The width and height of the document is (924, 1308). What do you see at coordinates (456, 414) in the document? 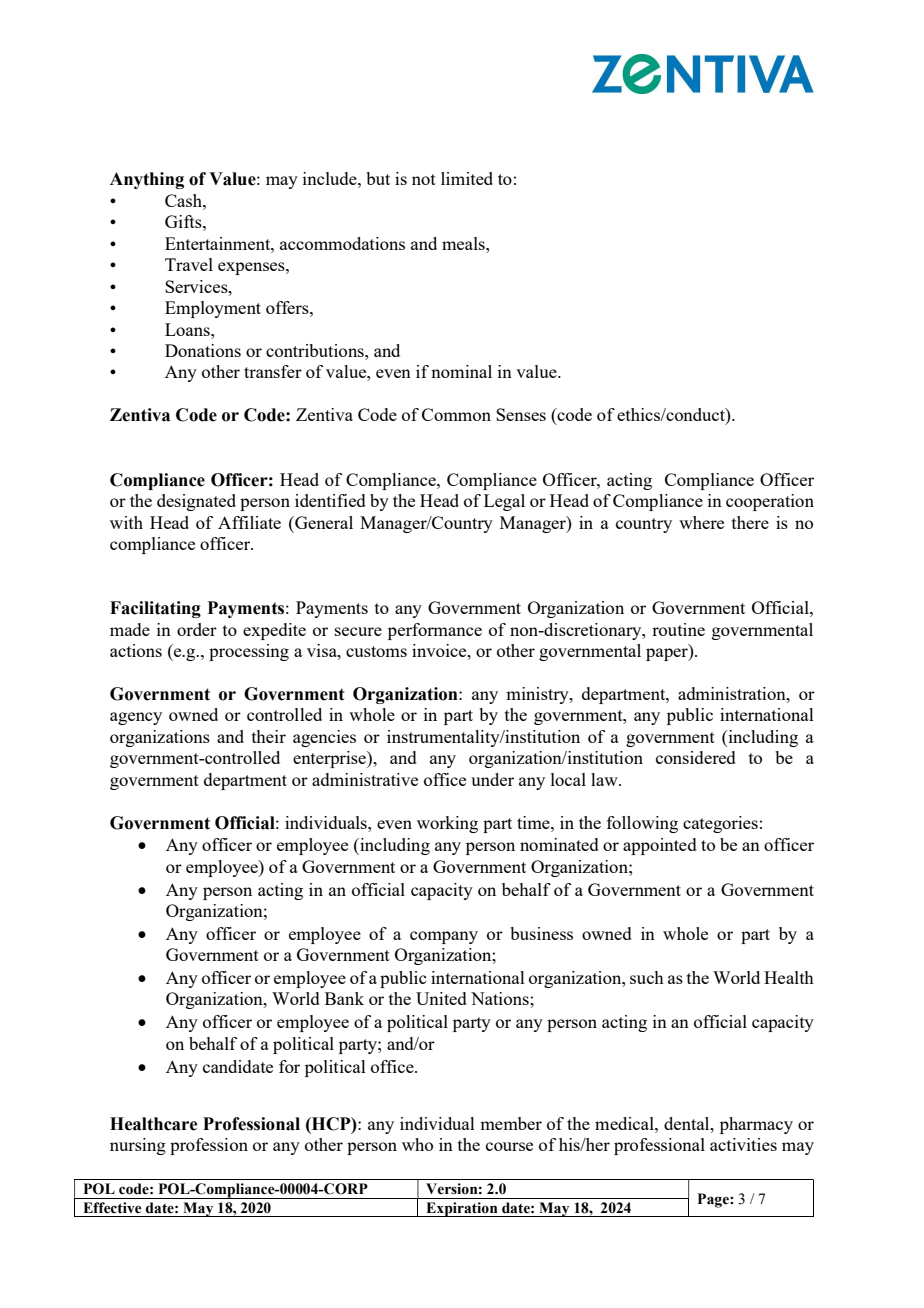
I see `Common` at bounding box center [456, 414].
